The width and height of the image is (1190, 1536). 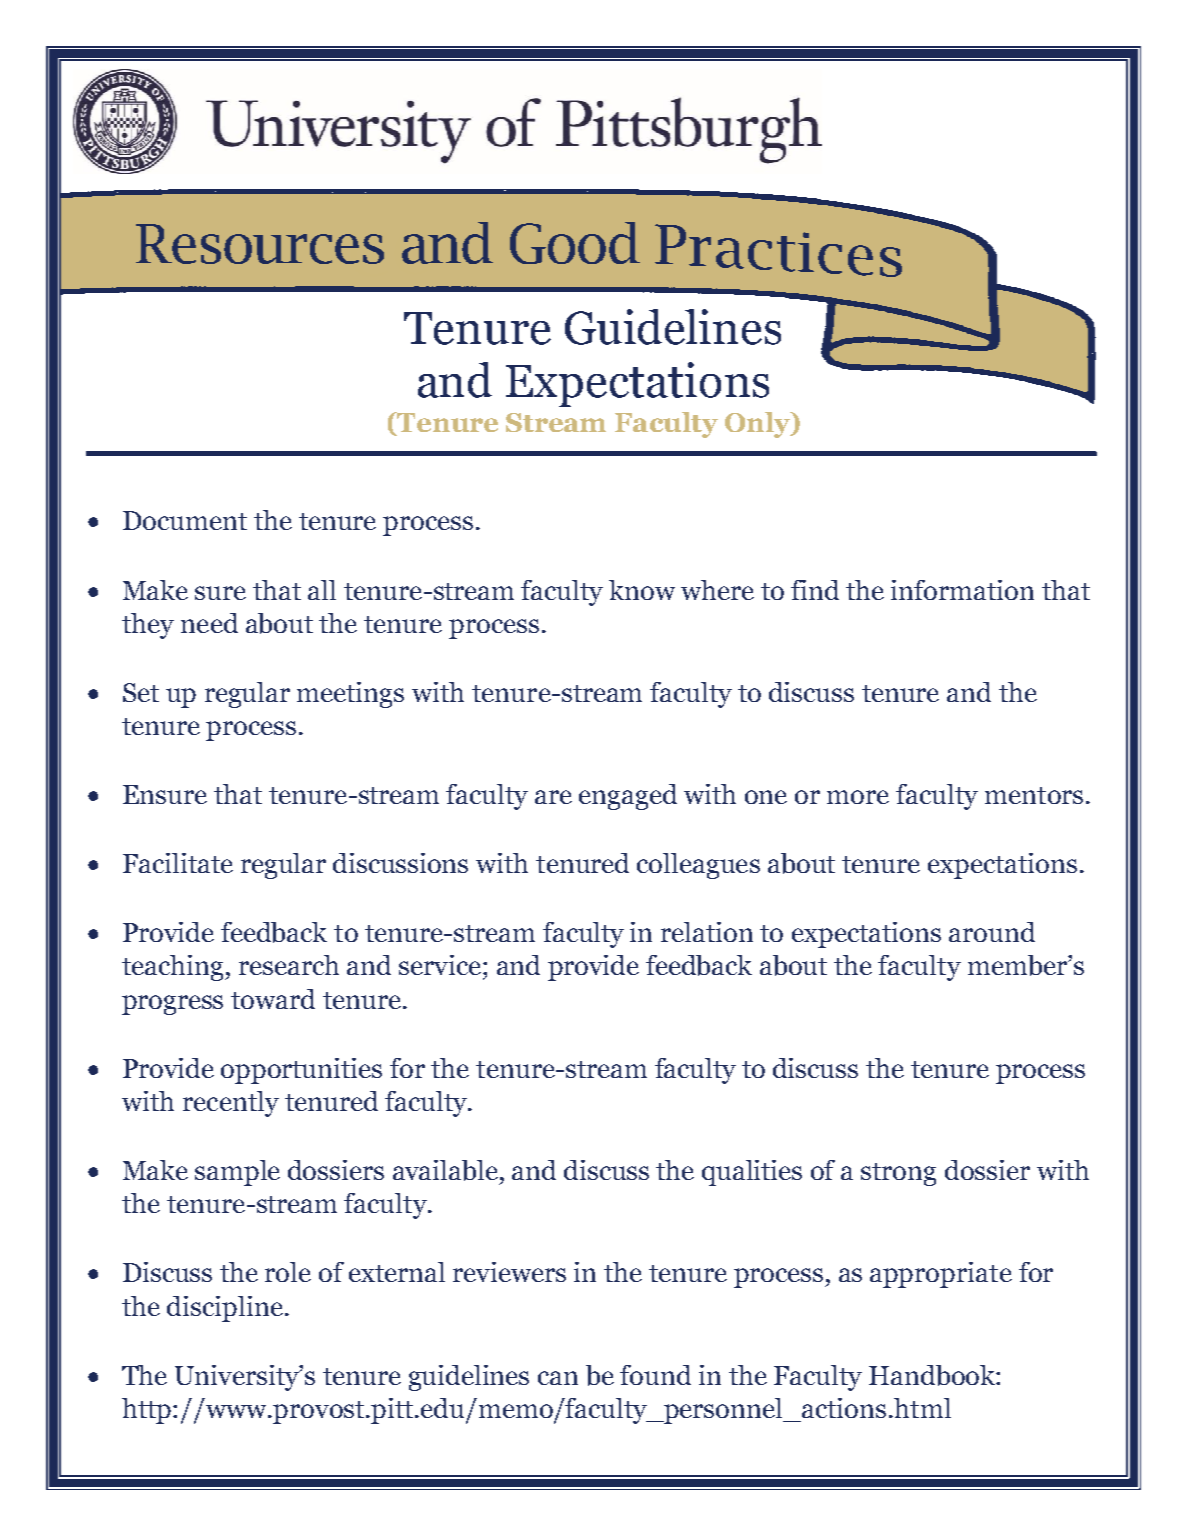 I want to click on are, so click(x=553, y=797).
